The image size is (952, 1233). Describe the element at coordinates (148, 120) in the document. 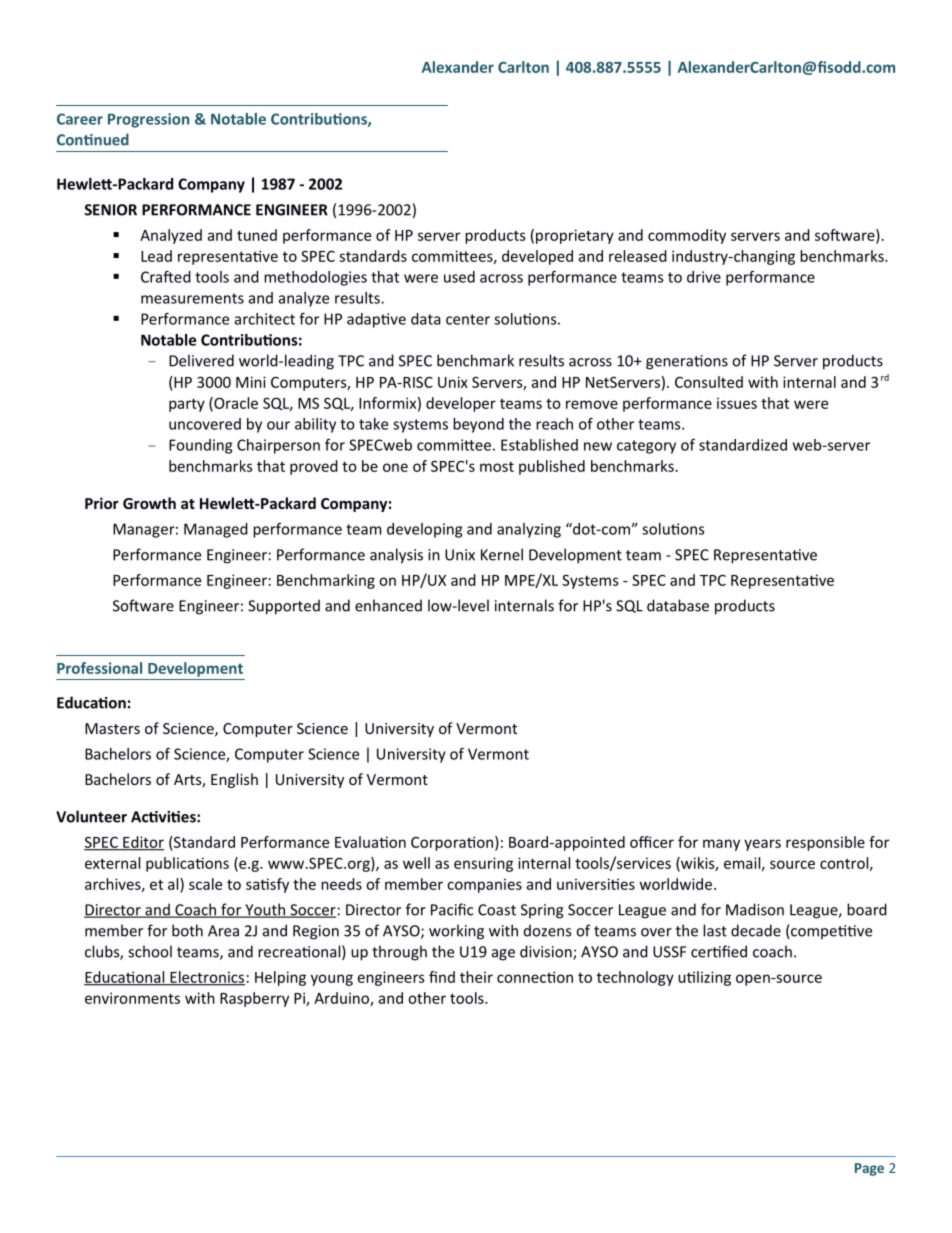

I see `Progression` at that location.
